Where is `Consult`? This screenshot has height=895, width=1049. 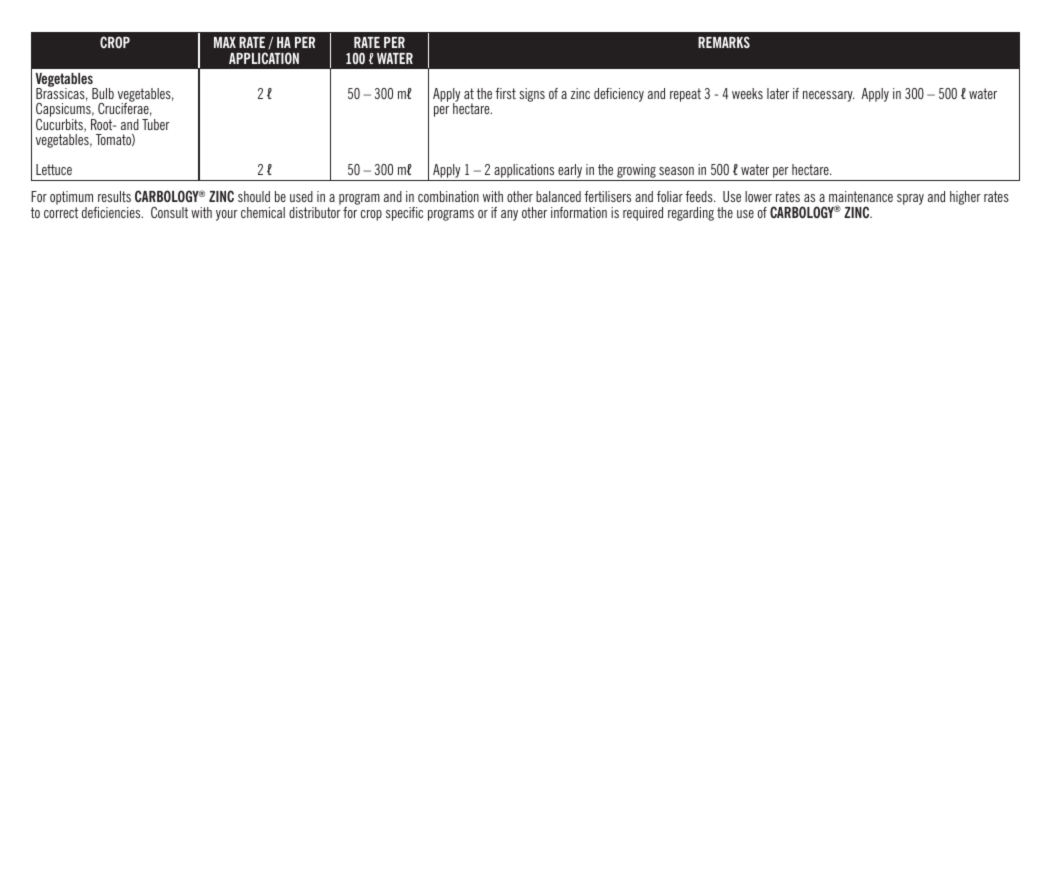
Consult is located at coordinates (169, 212).
